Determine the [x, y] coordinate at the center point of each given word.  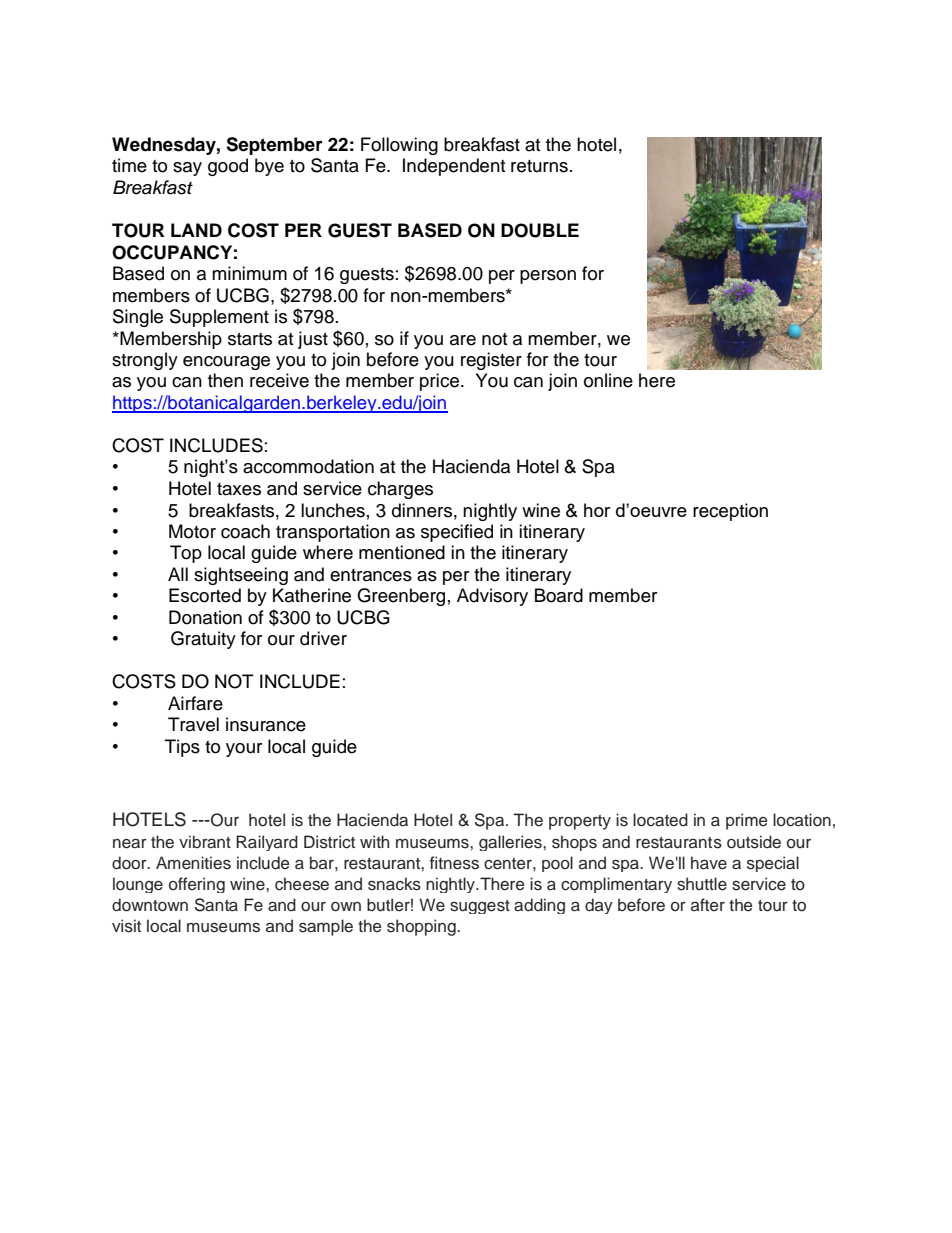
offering [197, 885]
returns [539, 166]
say [187, 169]
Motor [192, 531]
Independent [454, 167]
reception [730, 512]
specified [457, 533]
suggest [480, 907]
